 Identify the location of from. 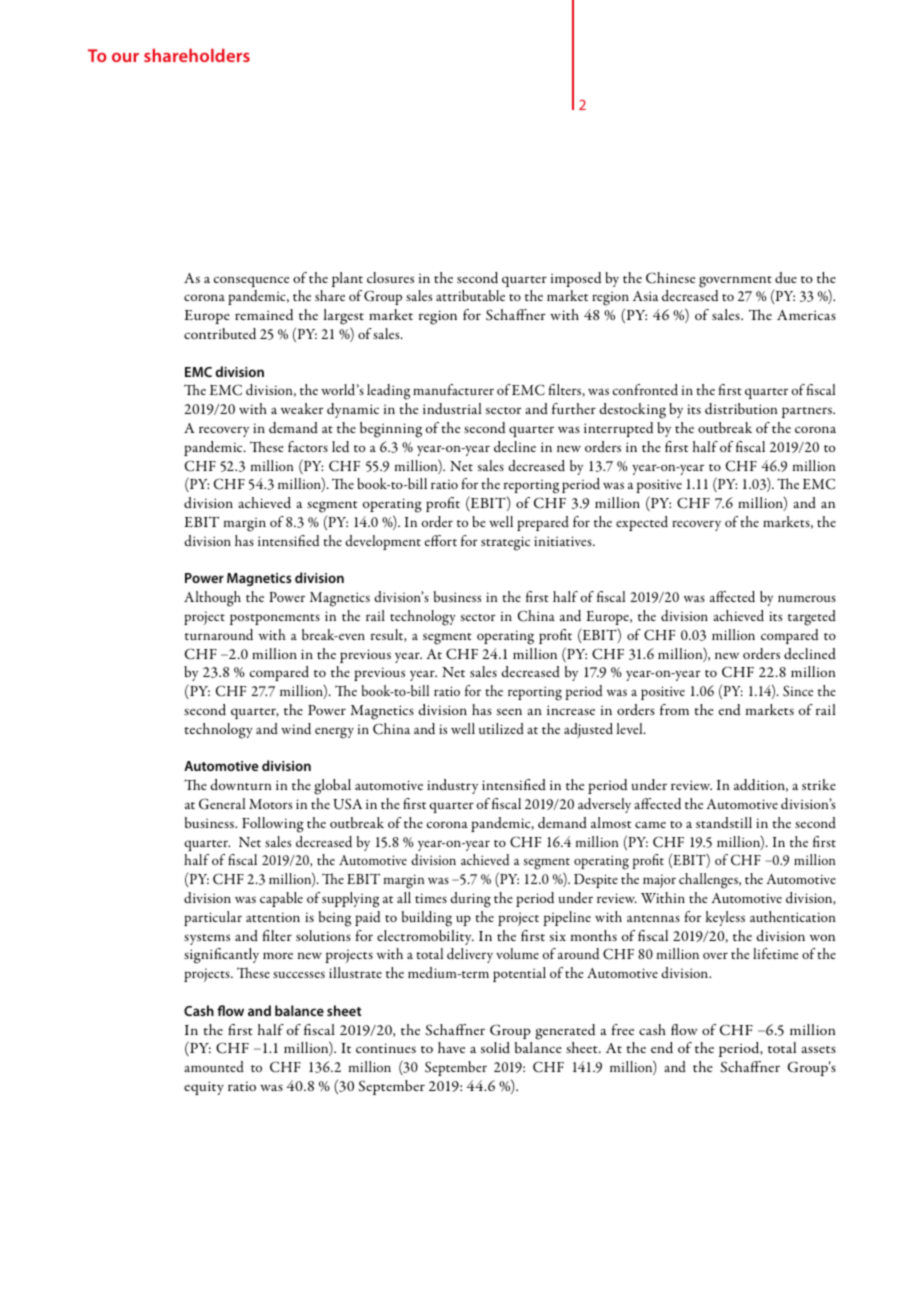
(674, 709).
